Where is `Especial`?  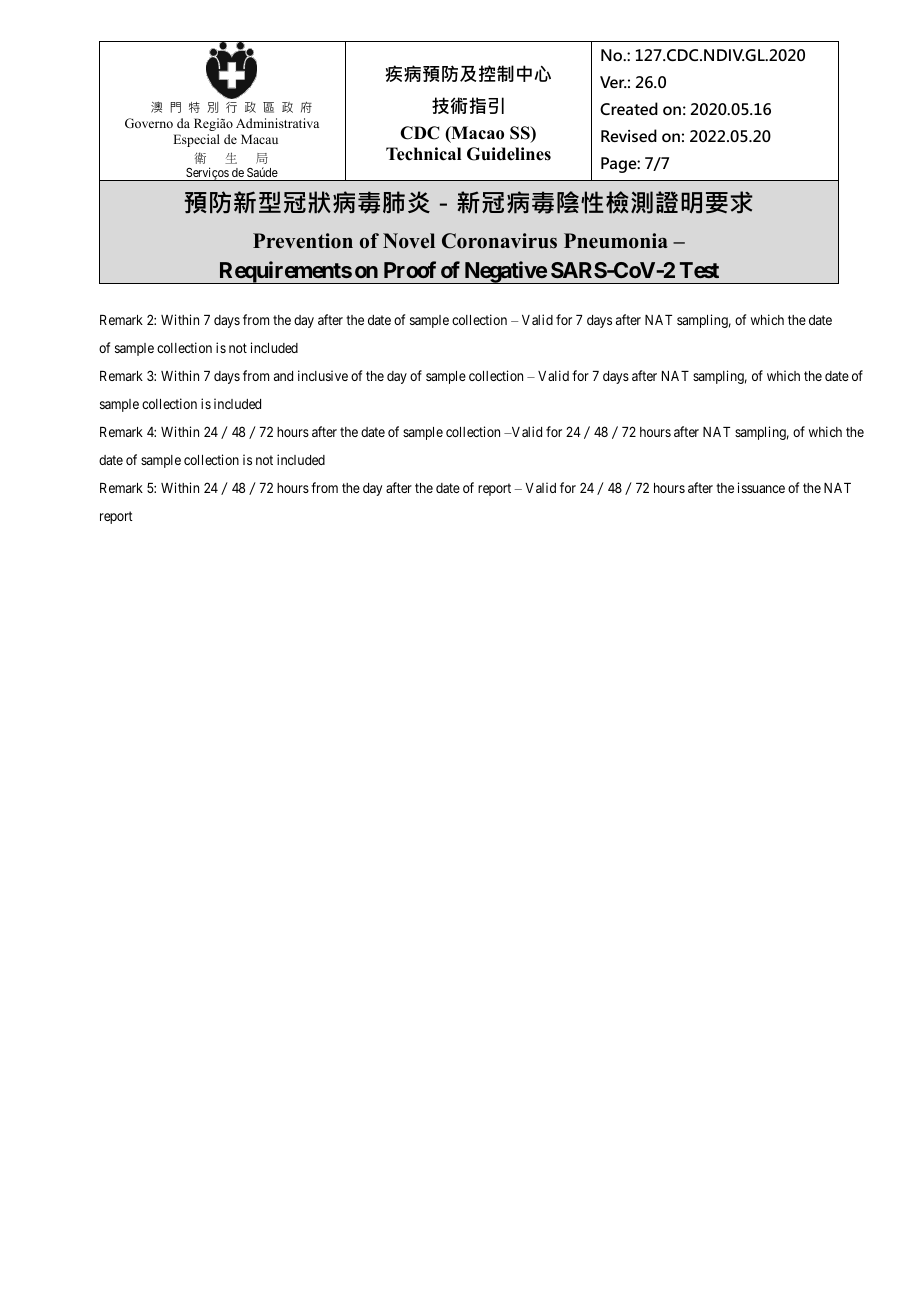 Especial is located at coordinates (196, 140).
